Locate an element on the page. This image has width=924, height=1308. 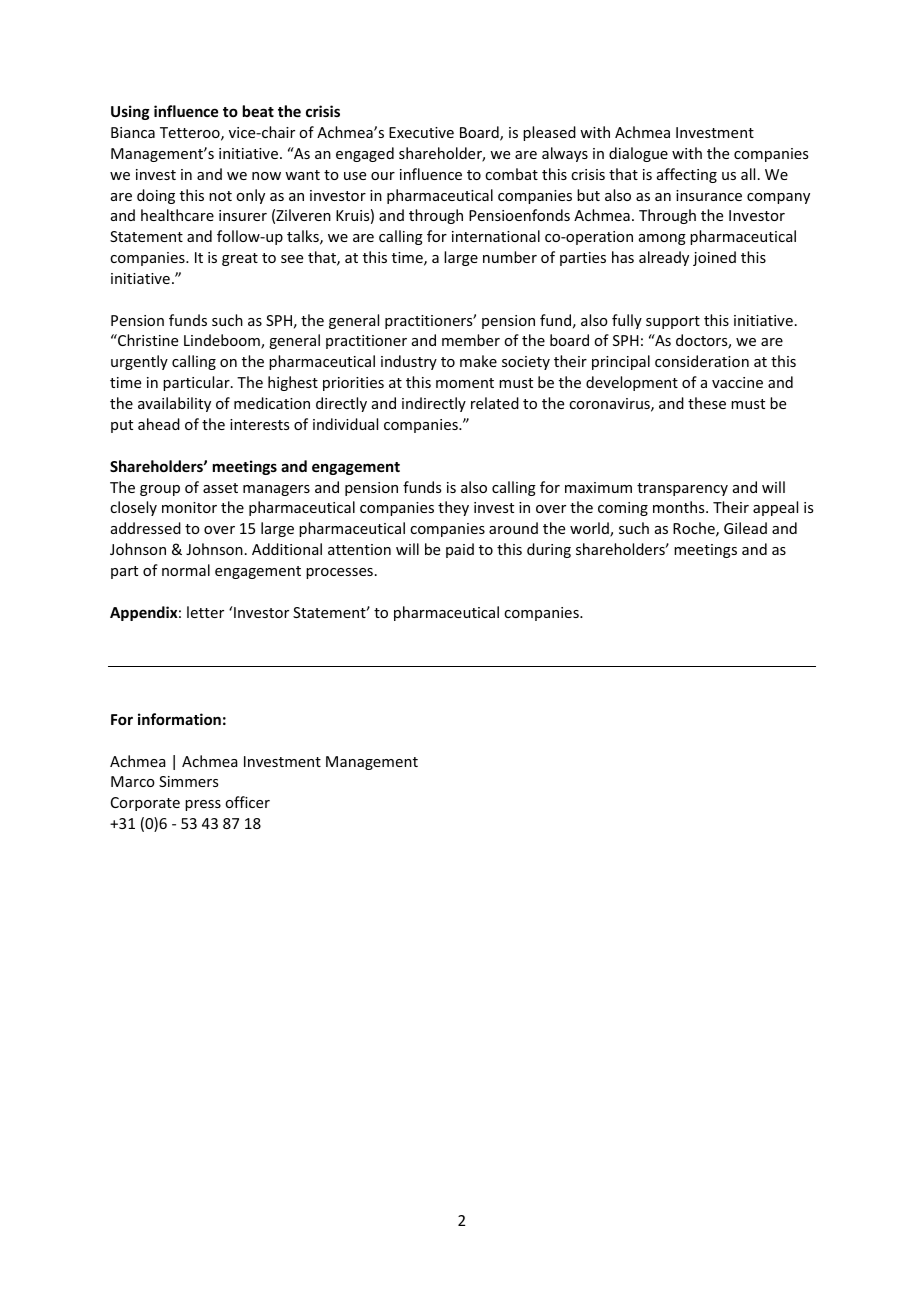
officer is located at coordinates (247, 802).
